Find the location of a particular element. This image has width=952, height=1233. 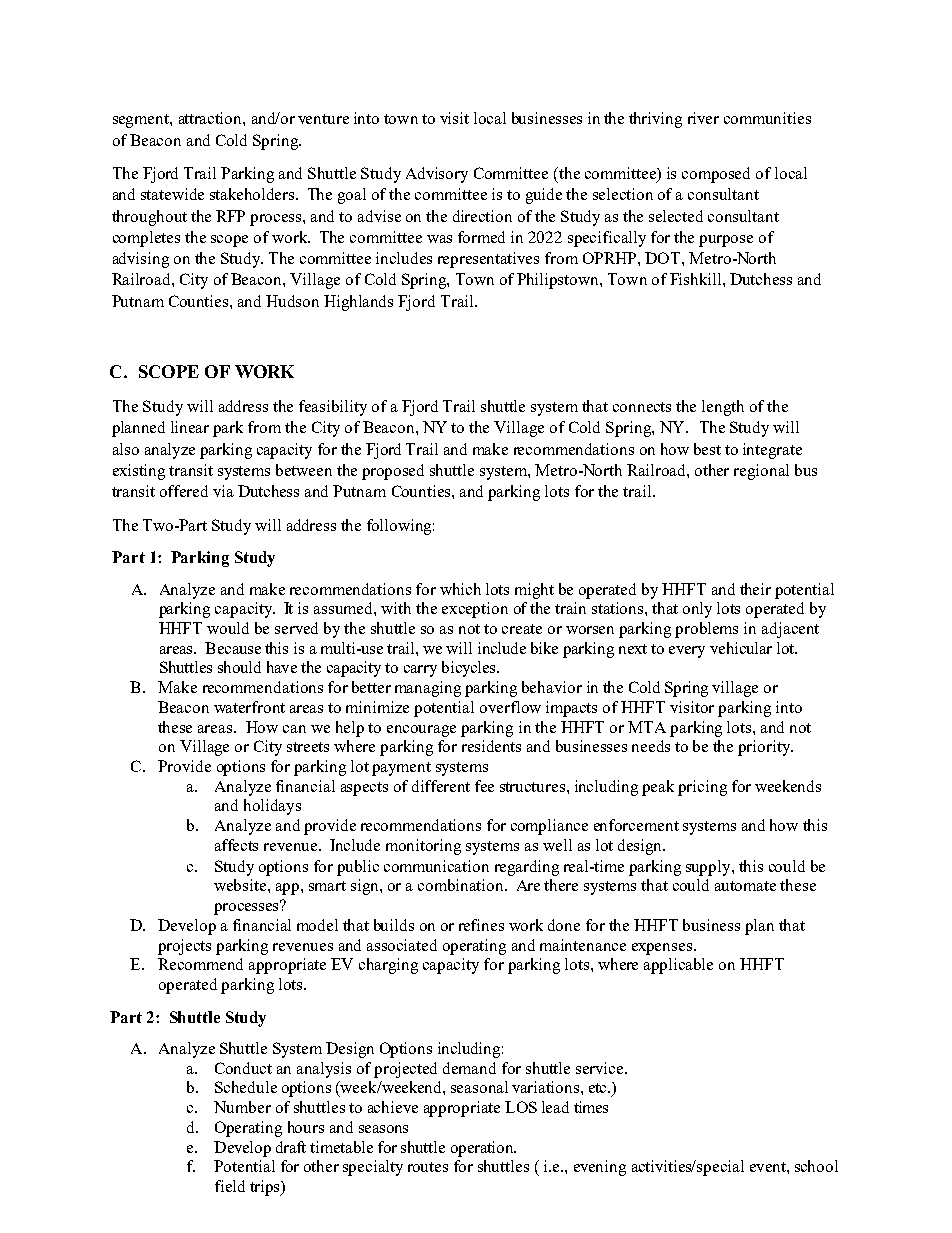

regional is located at coordinates (761, 472).
